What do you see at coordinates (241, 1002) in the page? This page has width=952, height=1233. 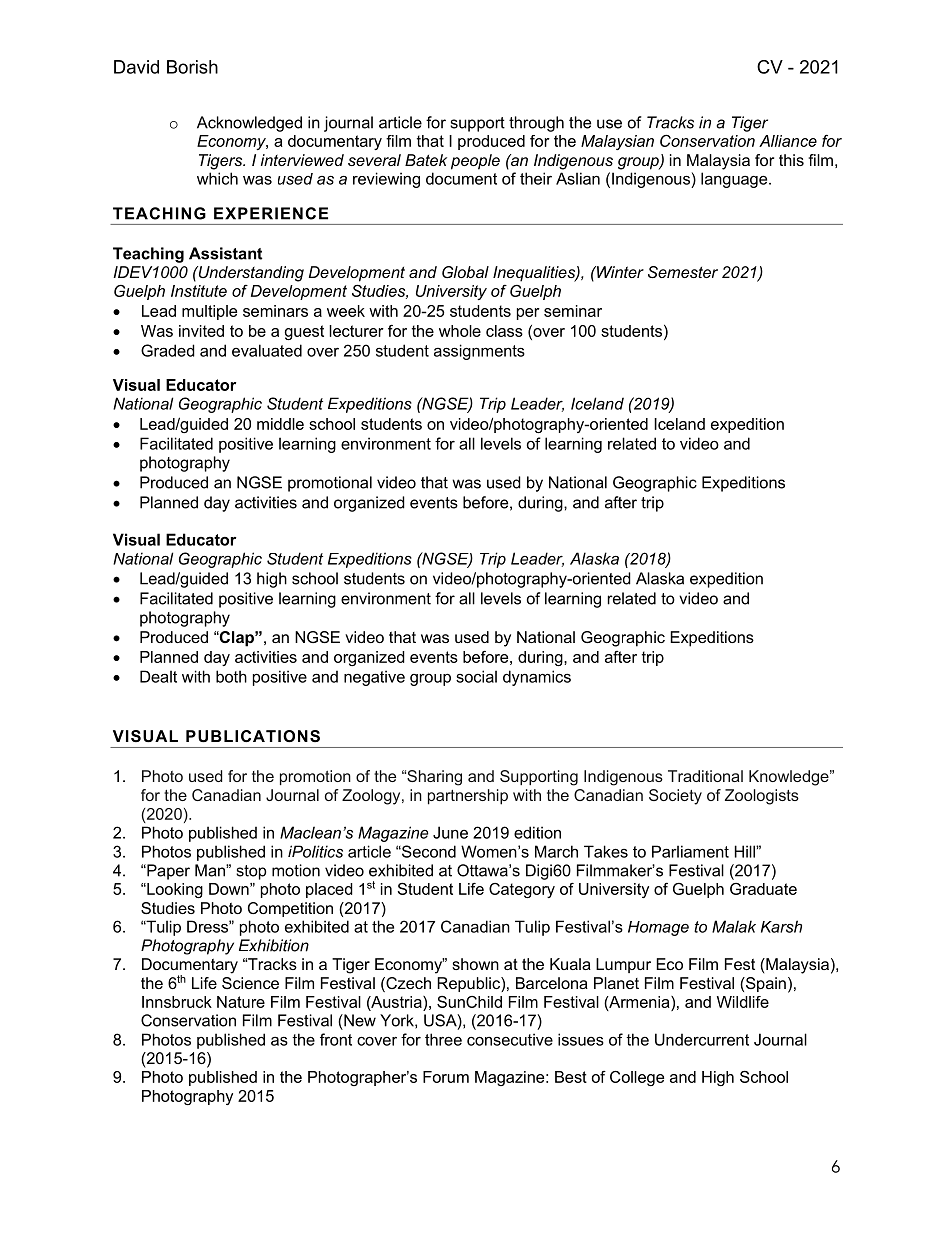 I see `Nature` at bounding box center [241, 1002].
